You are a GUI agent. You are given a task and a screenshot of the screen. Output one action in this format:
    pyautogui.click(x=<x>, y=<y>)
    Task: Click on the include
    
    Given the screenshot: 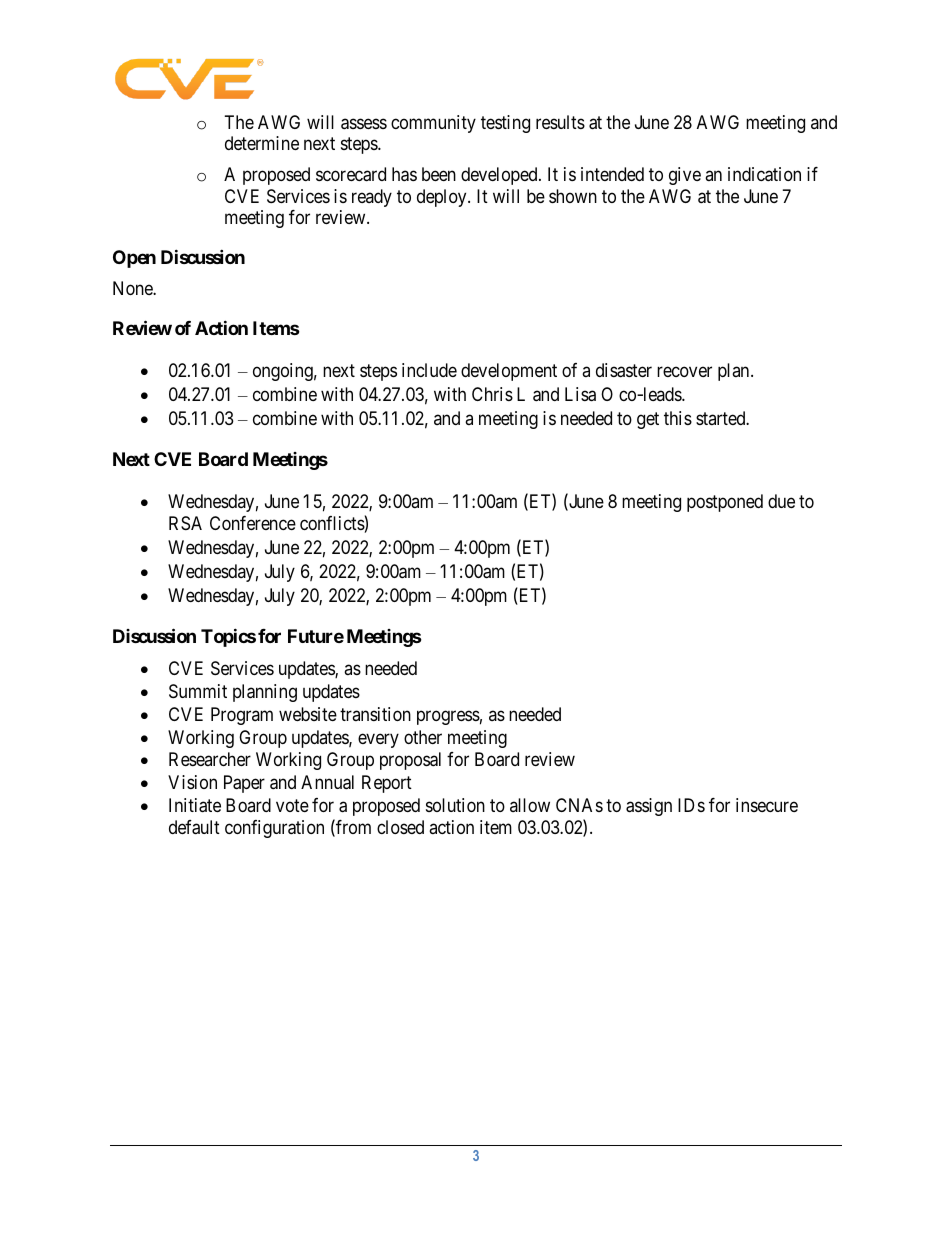 What is the action you would take?
    pyautogui.click(x=429, y=370)
